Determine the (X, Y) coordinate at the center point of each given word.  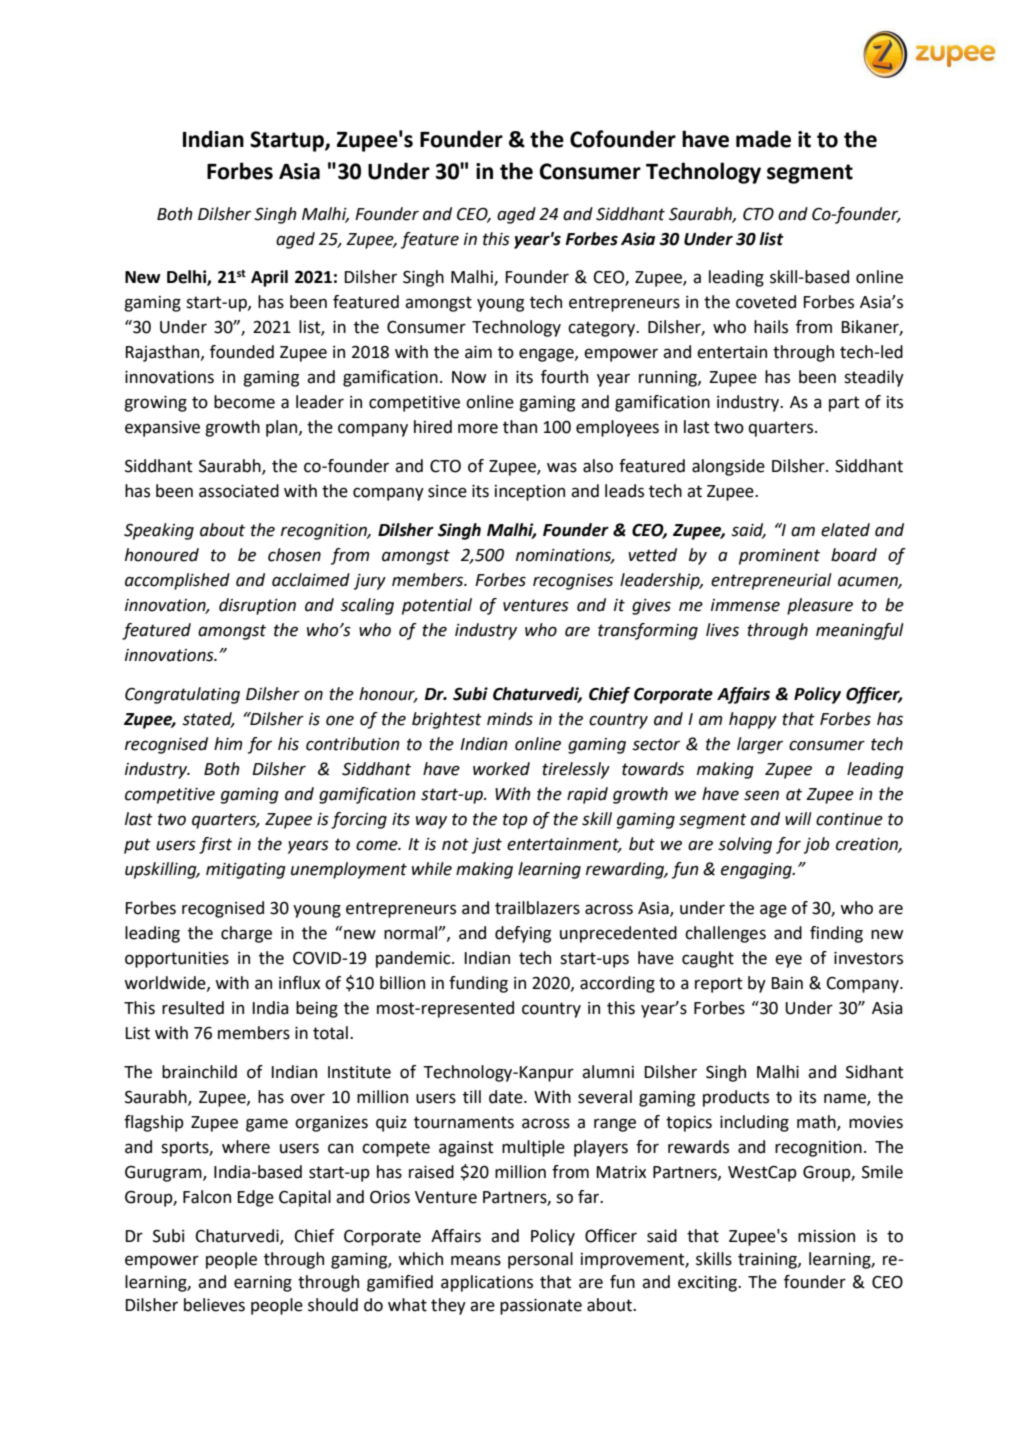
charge (246, 934)
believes (214, 1305)
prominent (779, 557)
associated (239, 491)
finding (836, 934)
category (603, 329)
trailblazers (537, 908)
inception (530, 493)
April (269, 278)
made (763, 139)
